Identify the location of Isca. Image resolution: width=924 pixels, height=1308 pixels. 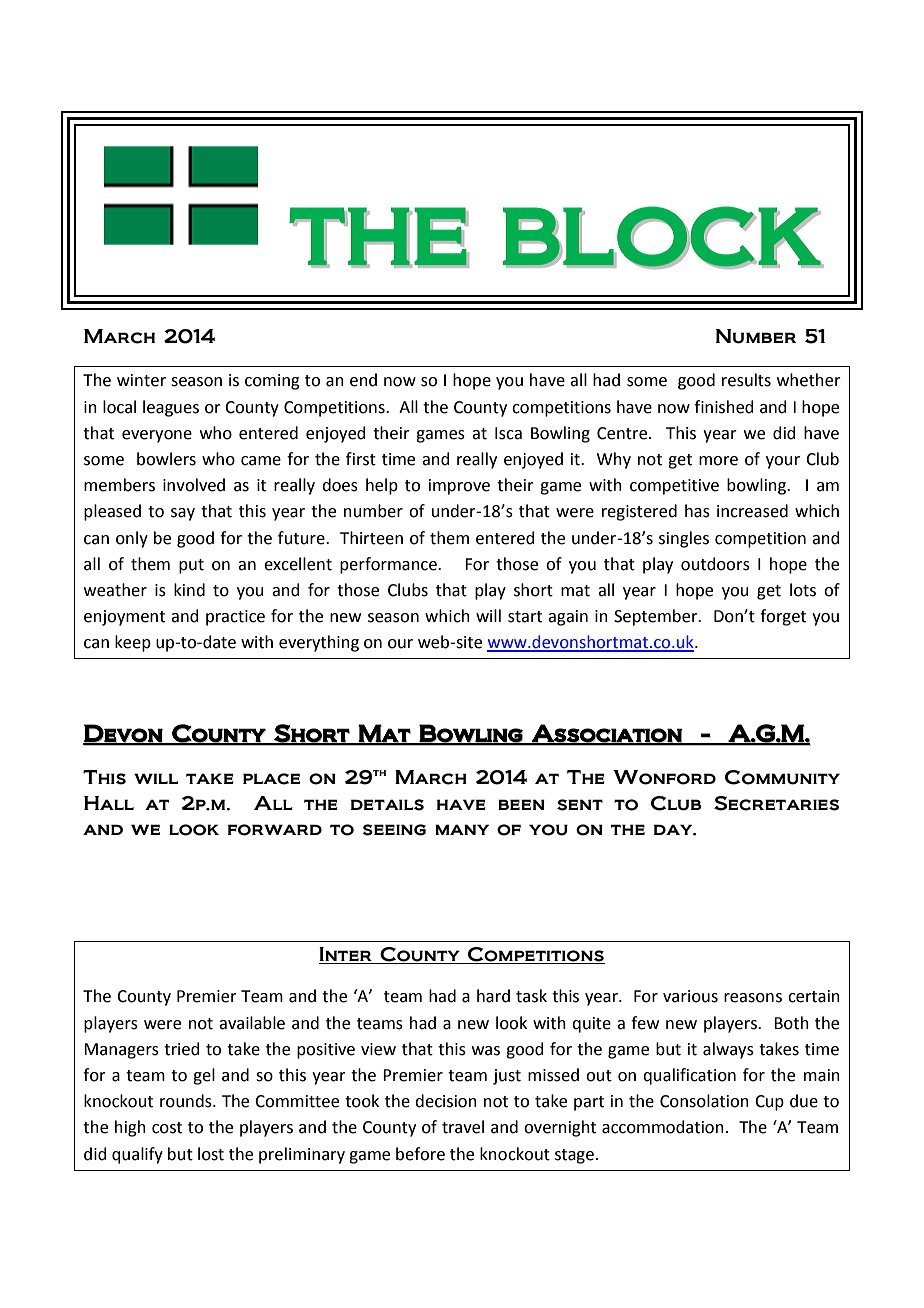
(508, 433).
